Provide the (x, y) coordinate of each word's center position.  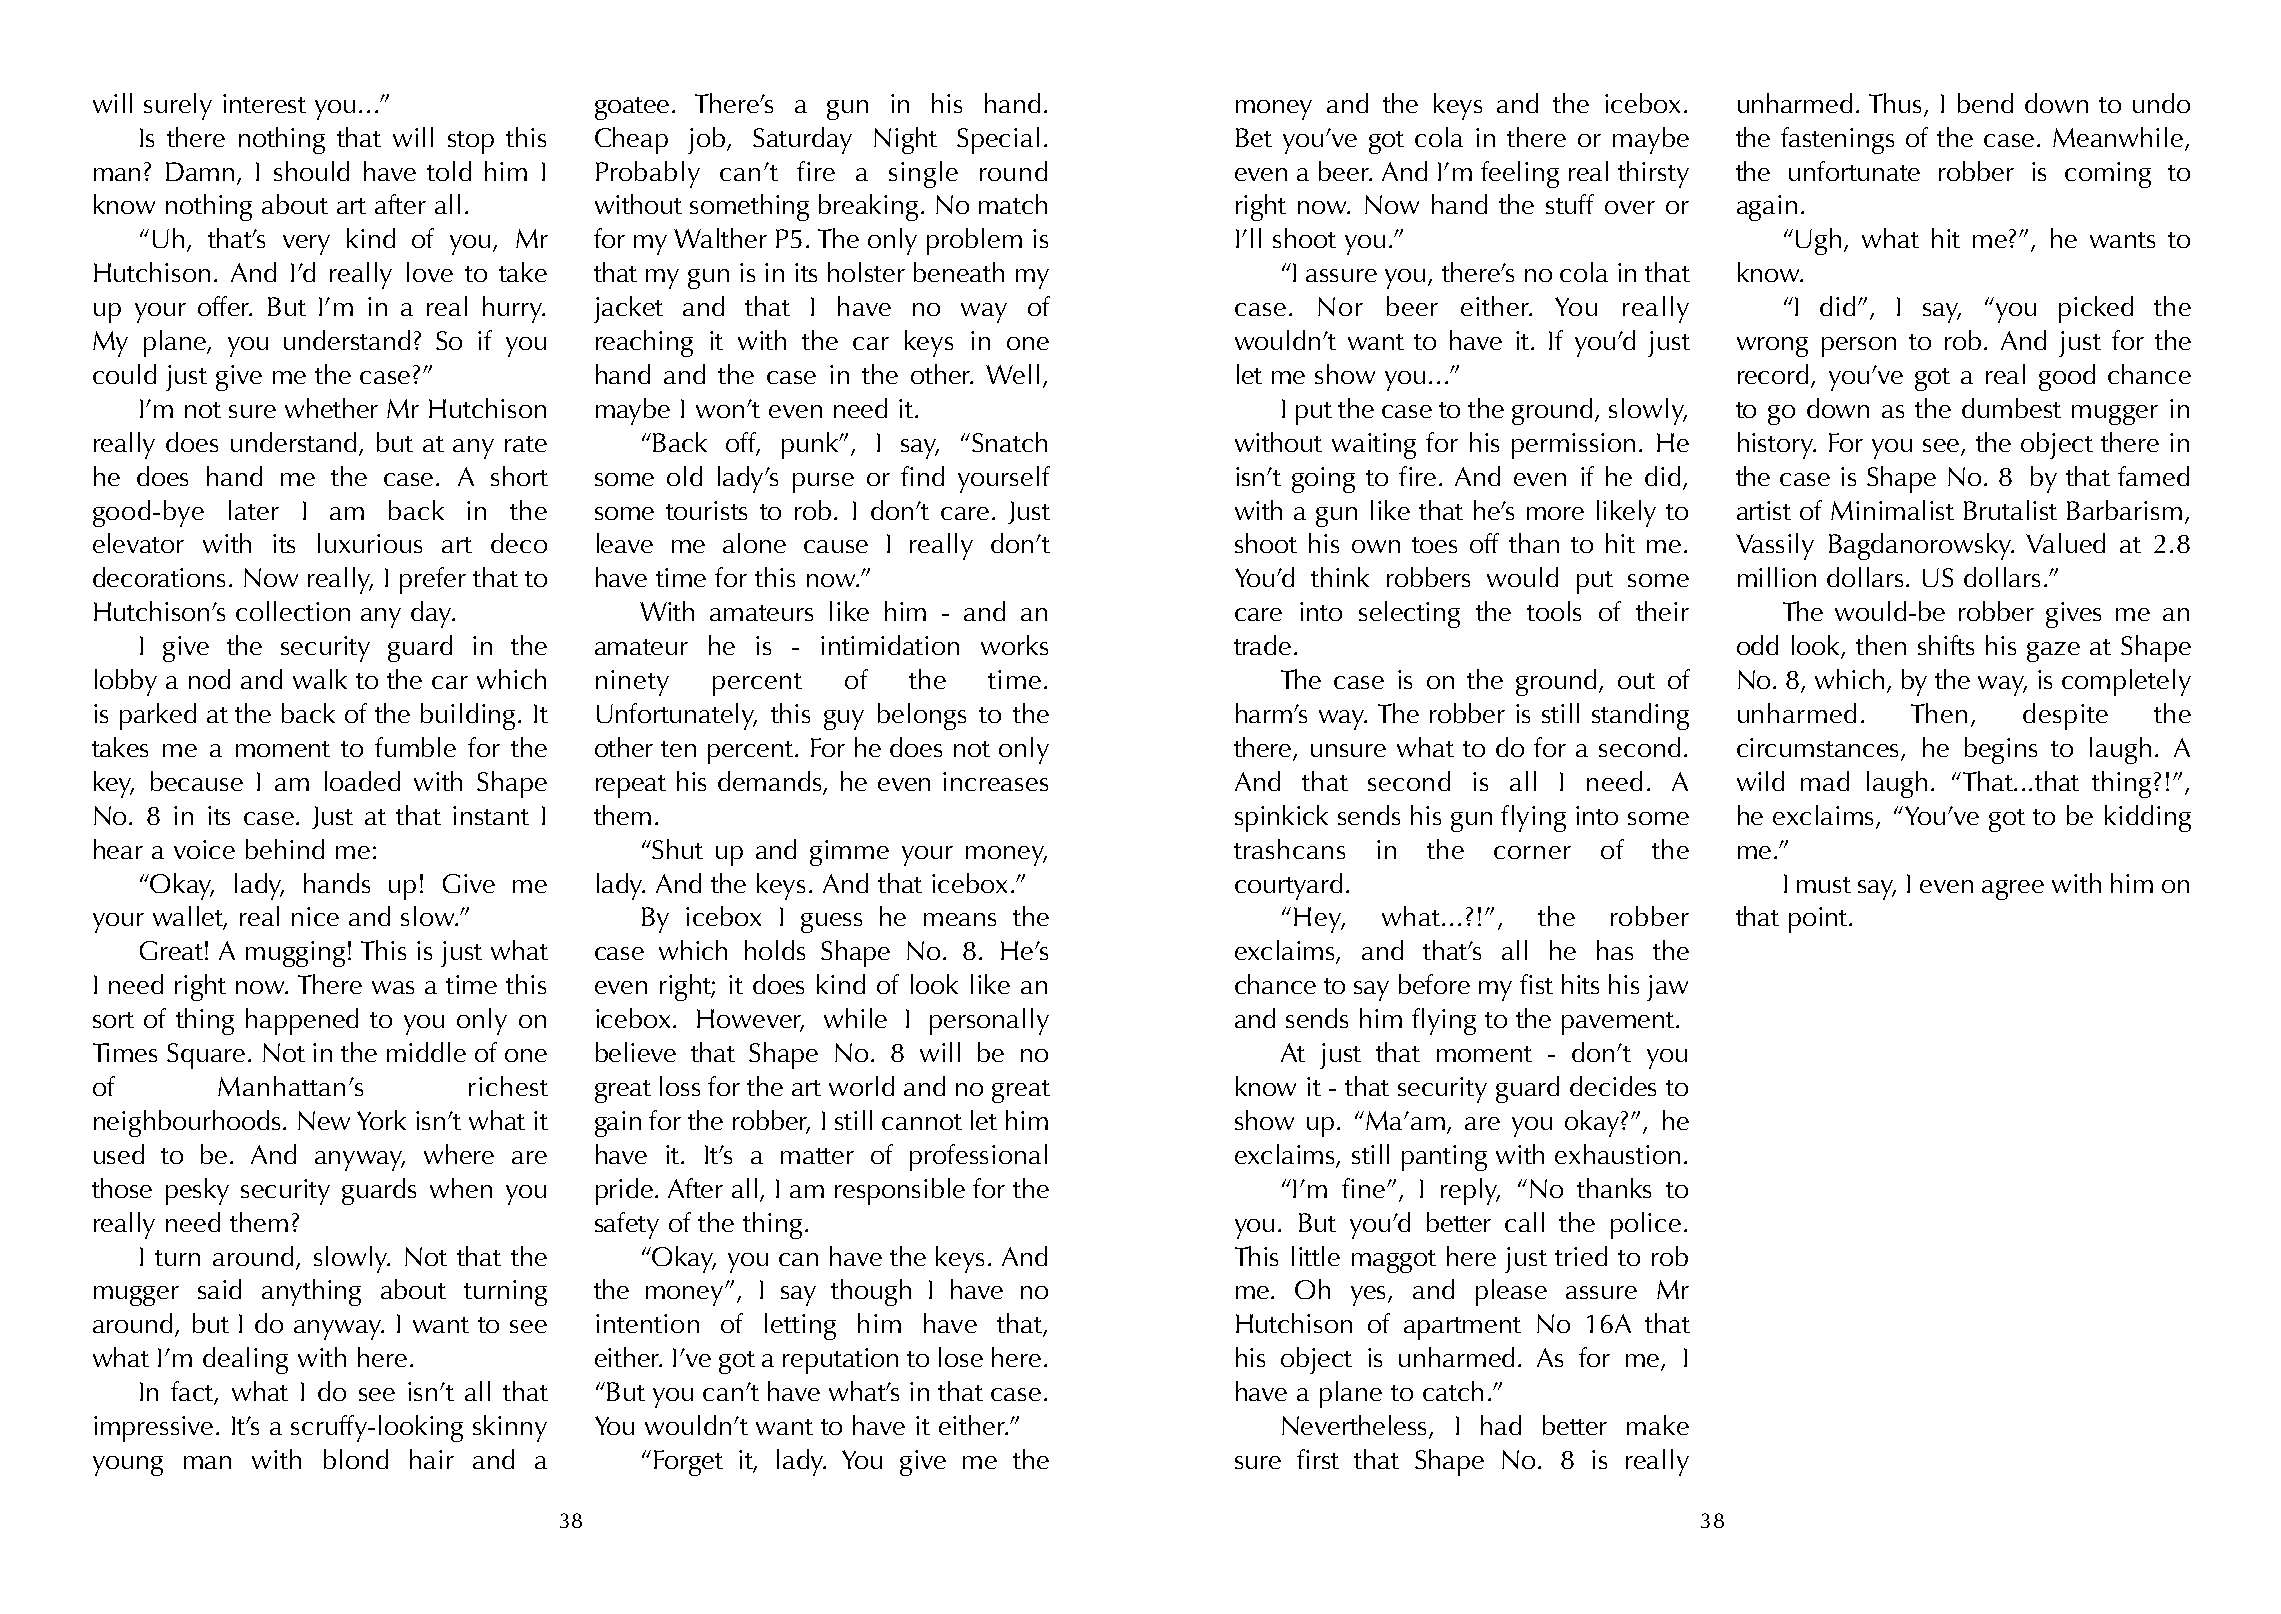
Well (1012, 374)
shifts (1946, 645)
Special (998, 140)
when (461, 1188)
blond (356, 1459)
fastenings (1837, 140)
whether (331, 408)
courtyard (1288, 886)
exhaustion (1617, 1154)
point (1819, 920)
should (311, 171)
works (1014, 645)
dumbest (2011, 408)
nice (315, 916)
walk (320, 679)
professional (978, 1157)
